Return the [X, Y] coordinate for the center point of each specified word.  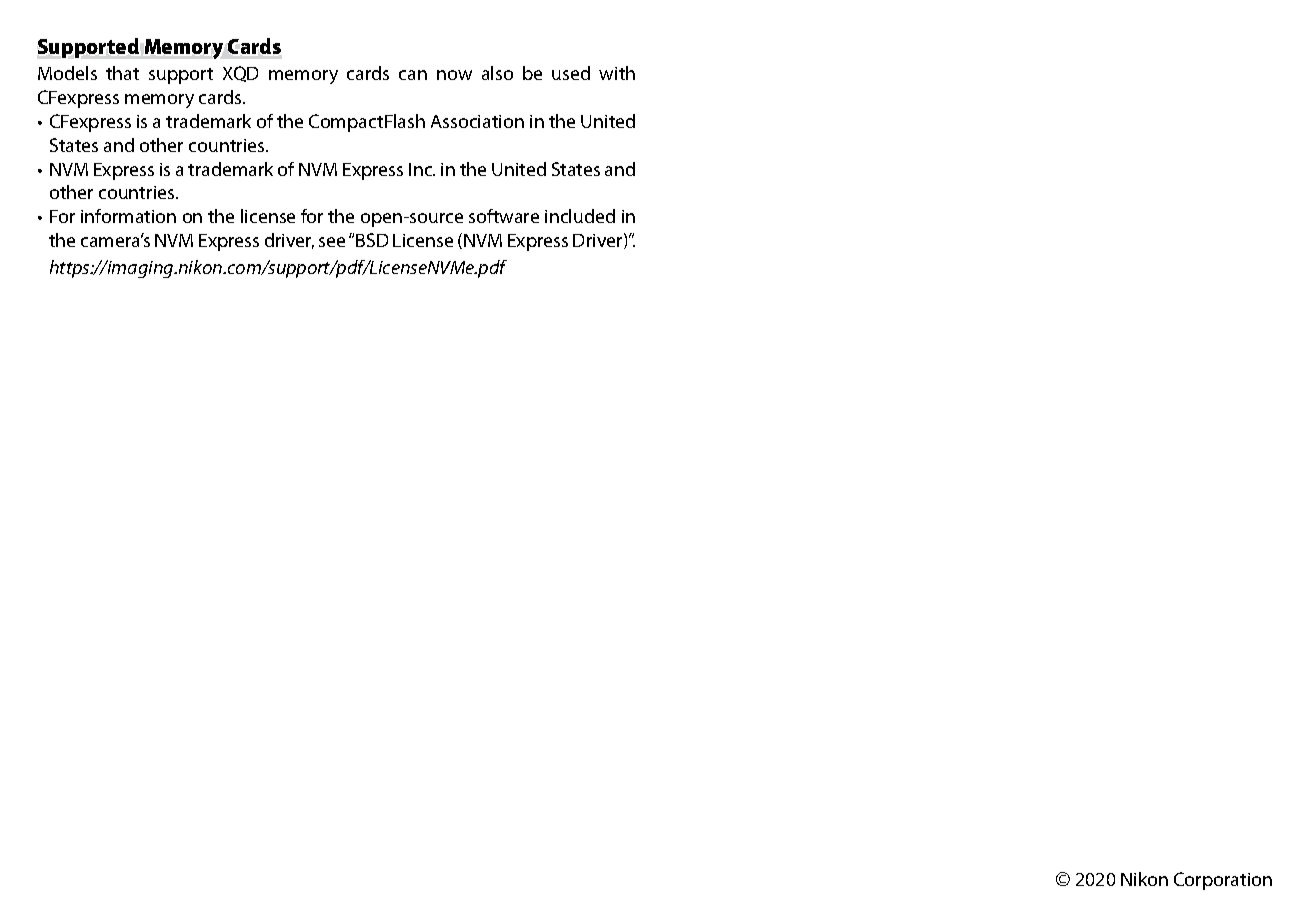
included [580, 216]
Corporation [1223, 881]
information [128, 216]
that [122, 73]
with [617, 73]
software [504, 216]
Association [477, 121]
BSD [372, 240]
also [497, 73]
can [413, 75]
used [571, 73]
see [332, 242]
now [454, 75]
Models [67, 73]
